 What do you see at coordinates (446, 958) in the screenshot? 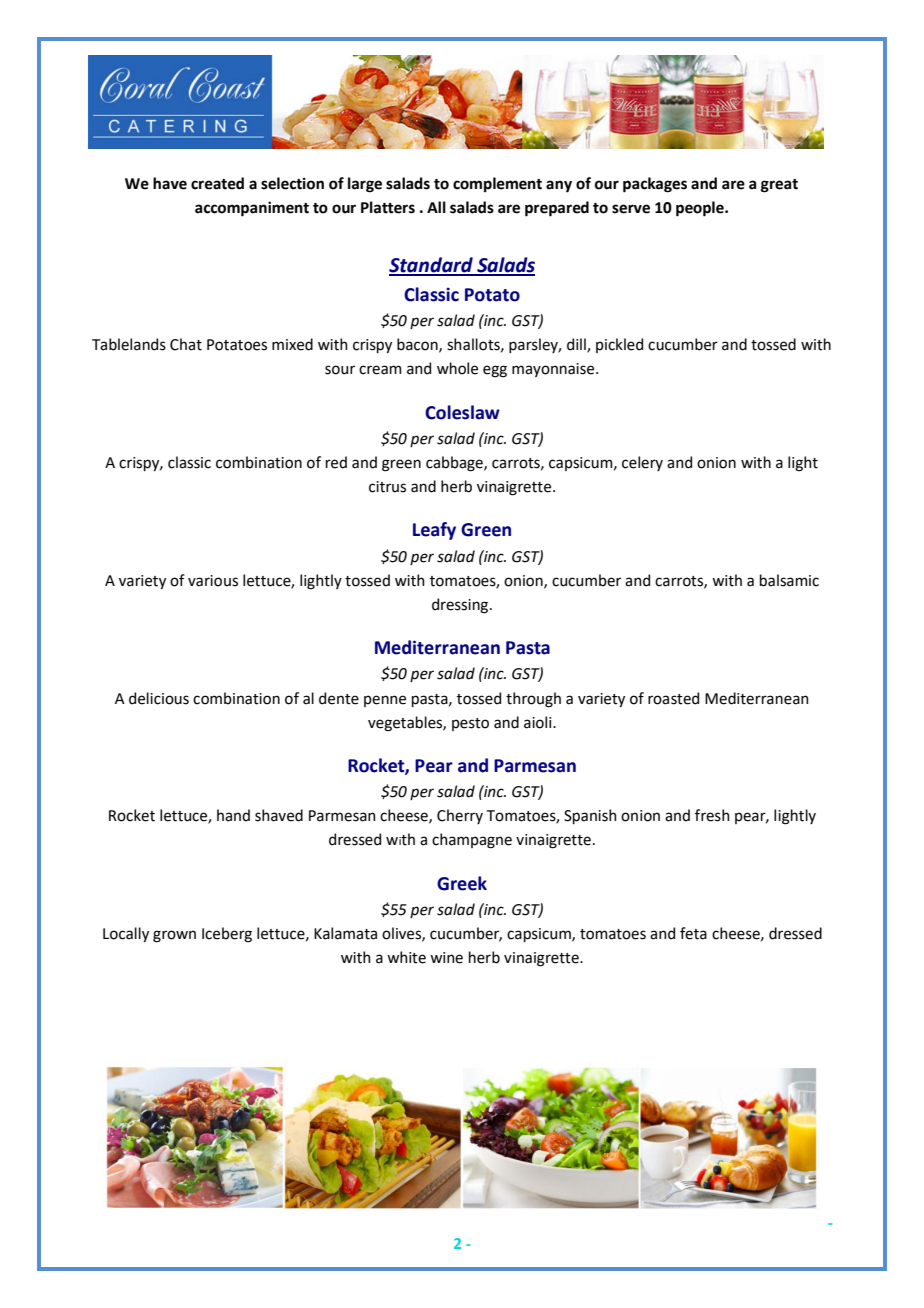
I see `wine` at bounding box center [446, 958].
